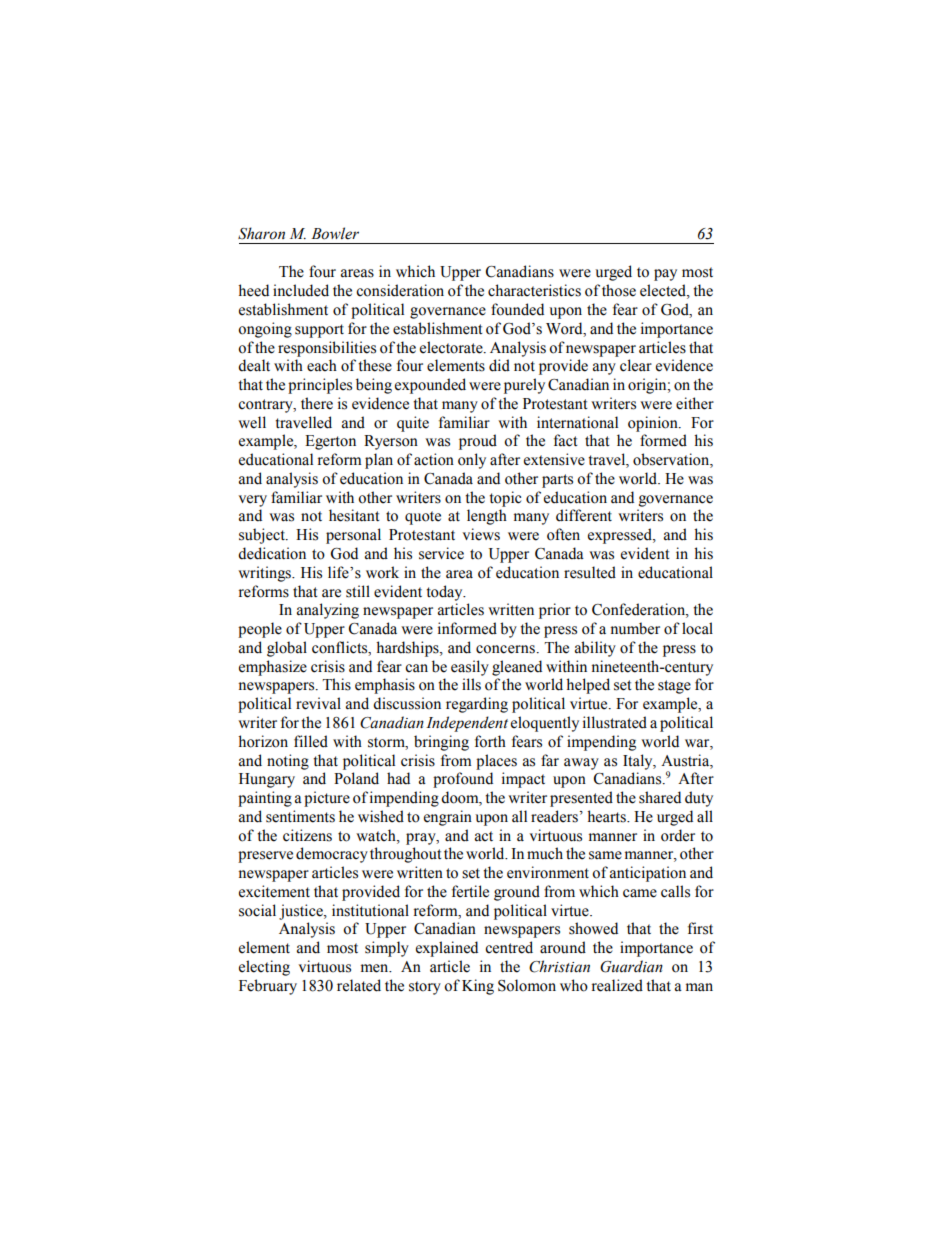 This document has width=952, height=1233. I want to click on different, so click(584, 515).
